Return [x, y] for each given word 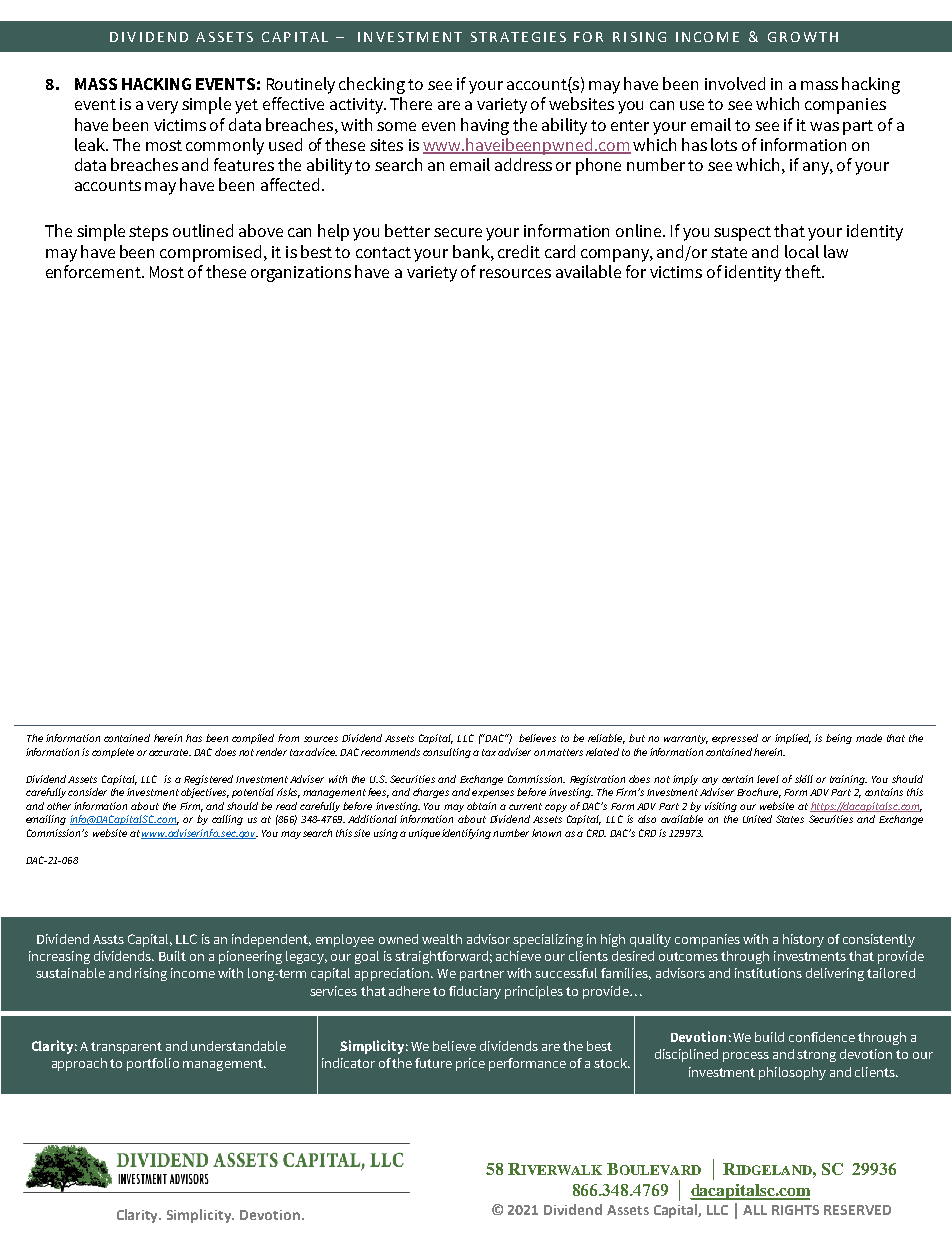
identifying [466, 834]
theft [804, 271]
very [162, 107]
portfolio [153, 1064]
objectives [205, 793]
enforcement [94, 271]
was [824, 126]
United [757, 819]
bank [472, 251]
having [485, 126]
